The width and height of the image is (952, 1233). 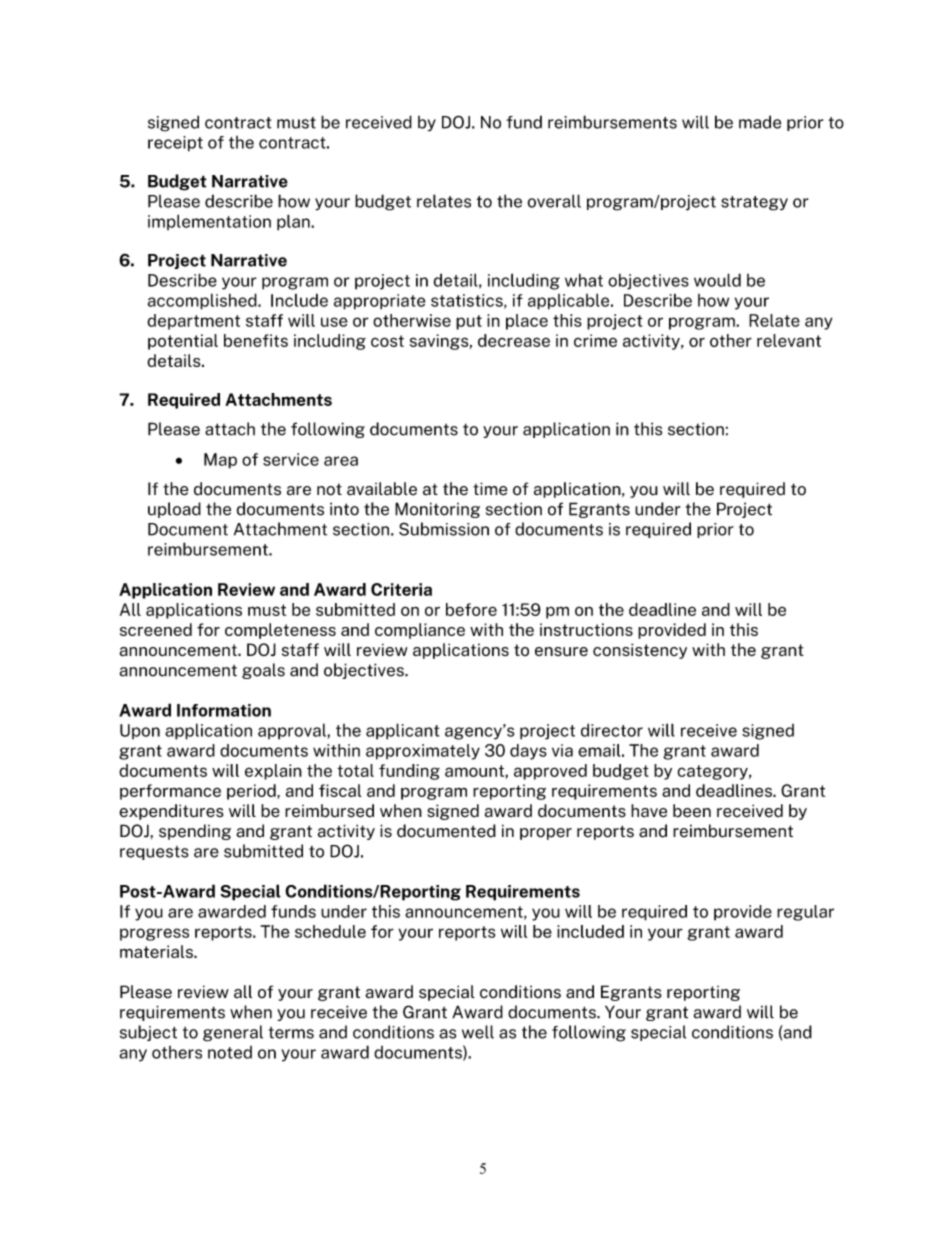 I want to click on receipt, so click(x=175, y=144).
